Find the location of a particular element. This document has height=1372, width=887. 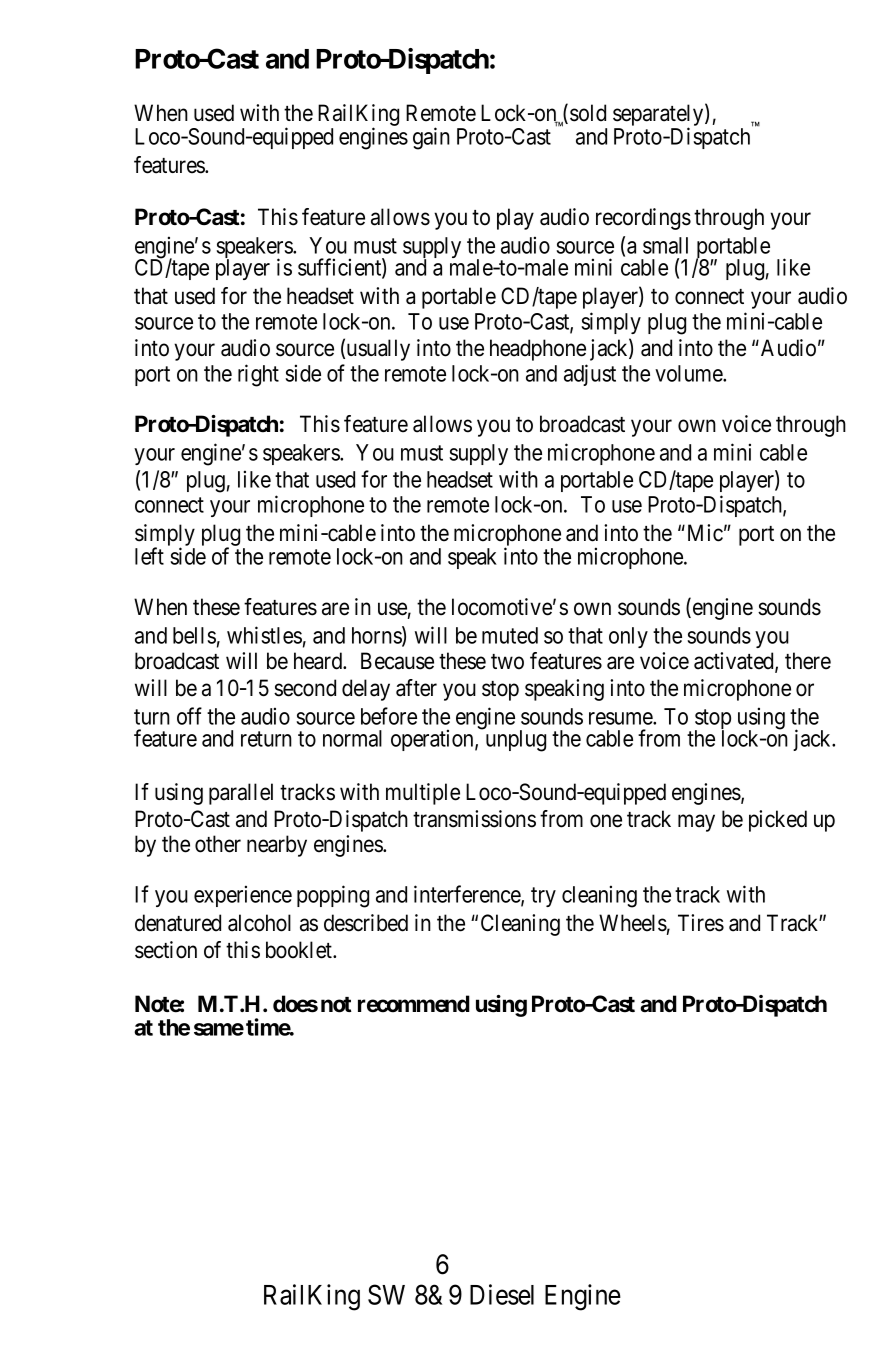

Tires is located at coordinates (701, 923).
